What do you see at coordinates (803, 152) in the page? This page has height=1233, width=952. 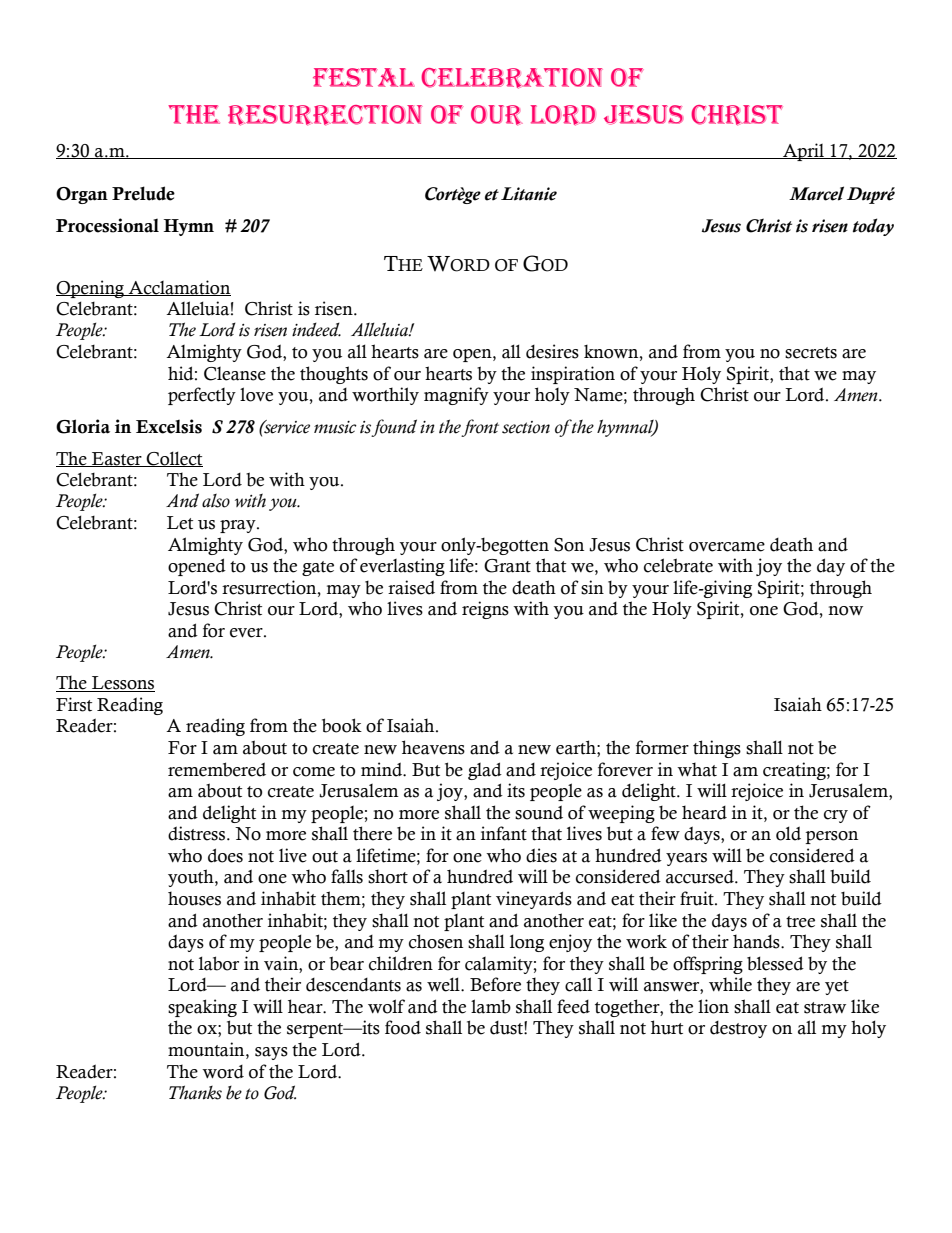 I see `April` at bounding box center [803, 152].
